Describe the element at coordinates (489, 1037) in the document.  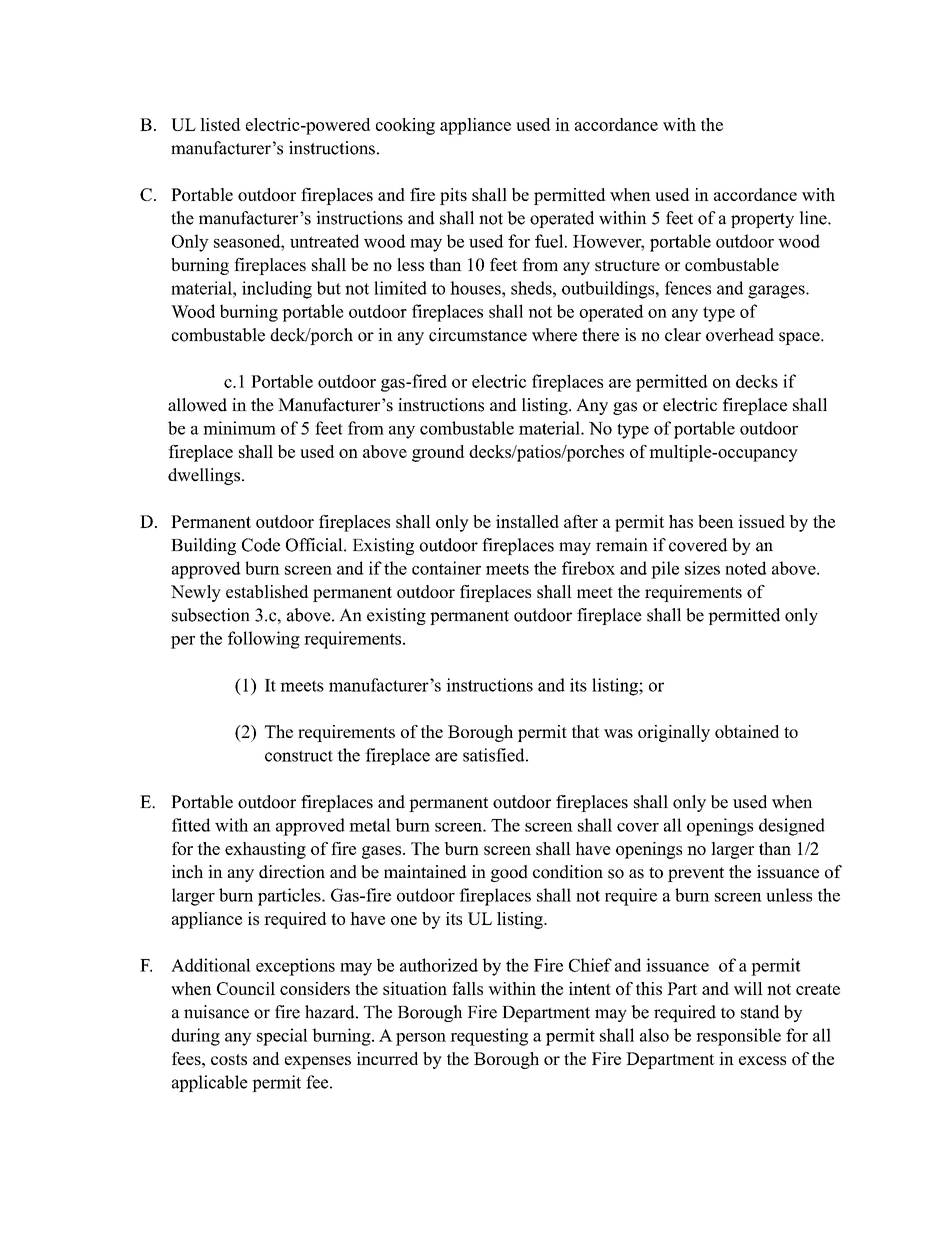
I see `requesting` at that location.
